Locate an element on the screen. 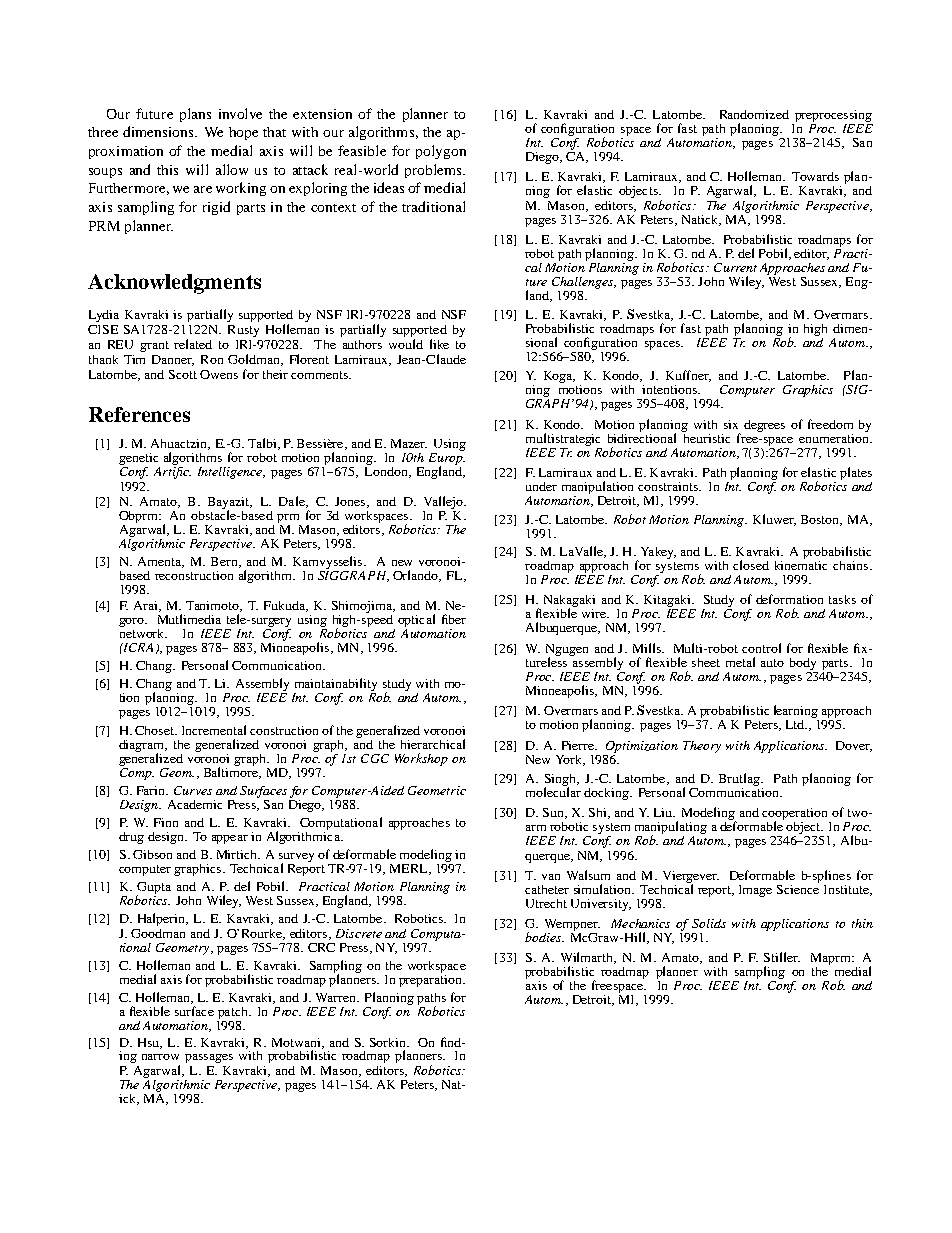  Bern is located at coordinates (225, 562).
